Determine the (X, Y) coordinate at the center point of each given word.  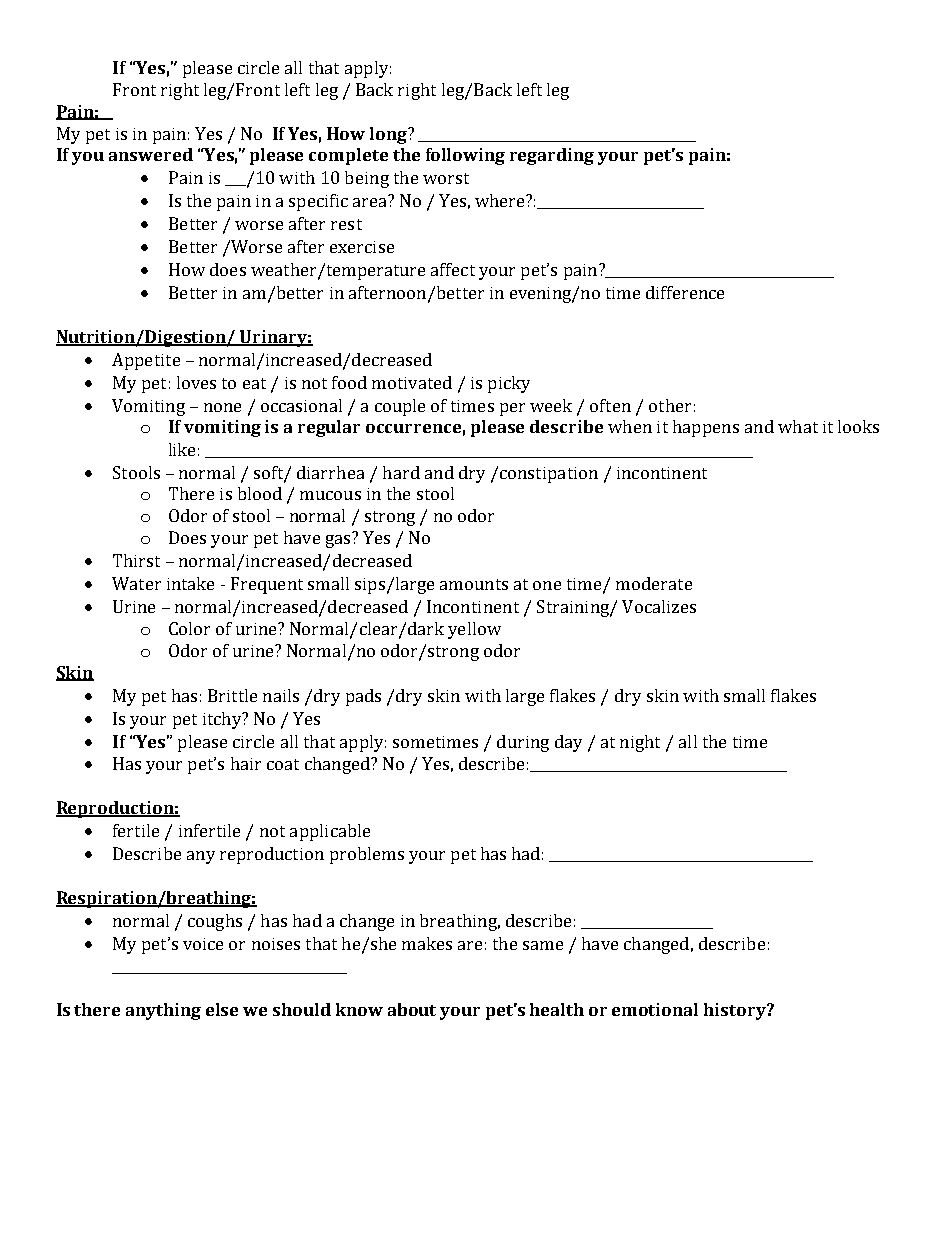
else (222, 1009)
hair (246, 763)
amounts (474, 584)
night (640, 743)
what (798, 426)
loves (196, 382)
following (465, 156)
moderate (654, 583)
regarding (552, 156)
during (523, 743)
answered (151, 154)
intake (190, 583)
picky (509, 384)
